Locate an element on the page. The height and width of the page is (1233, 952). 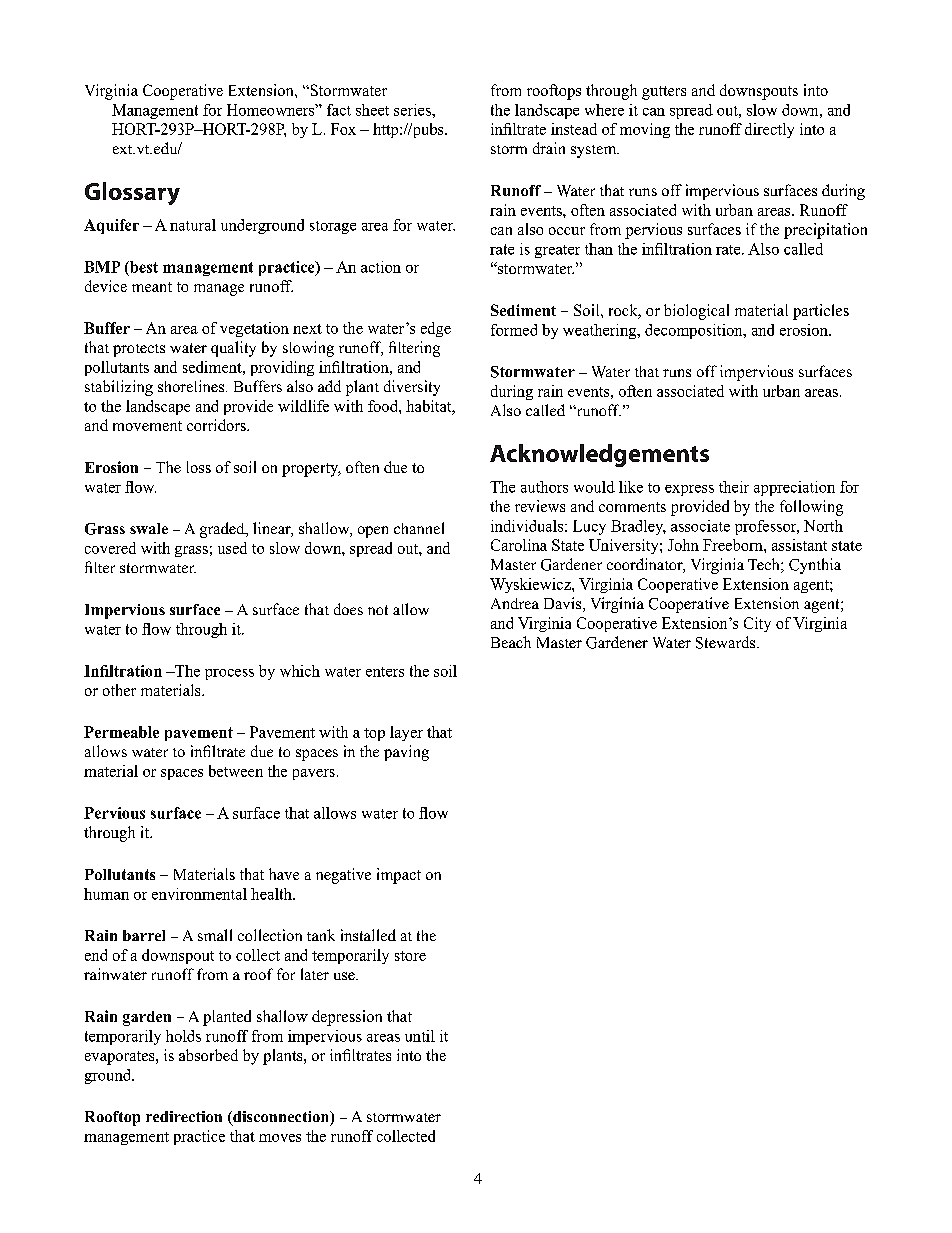
until is located at coordinates (420, 1036).
